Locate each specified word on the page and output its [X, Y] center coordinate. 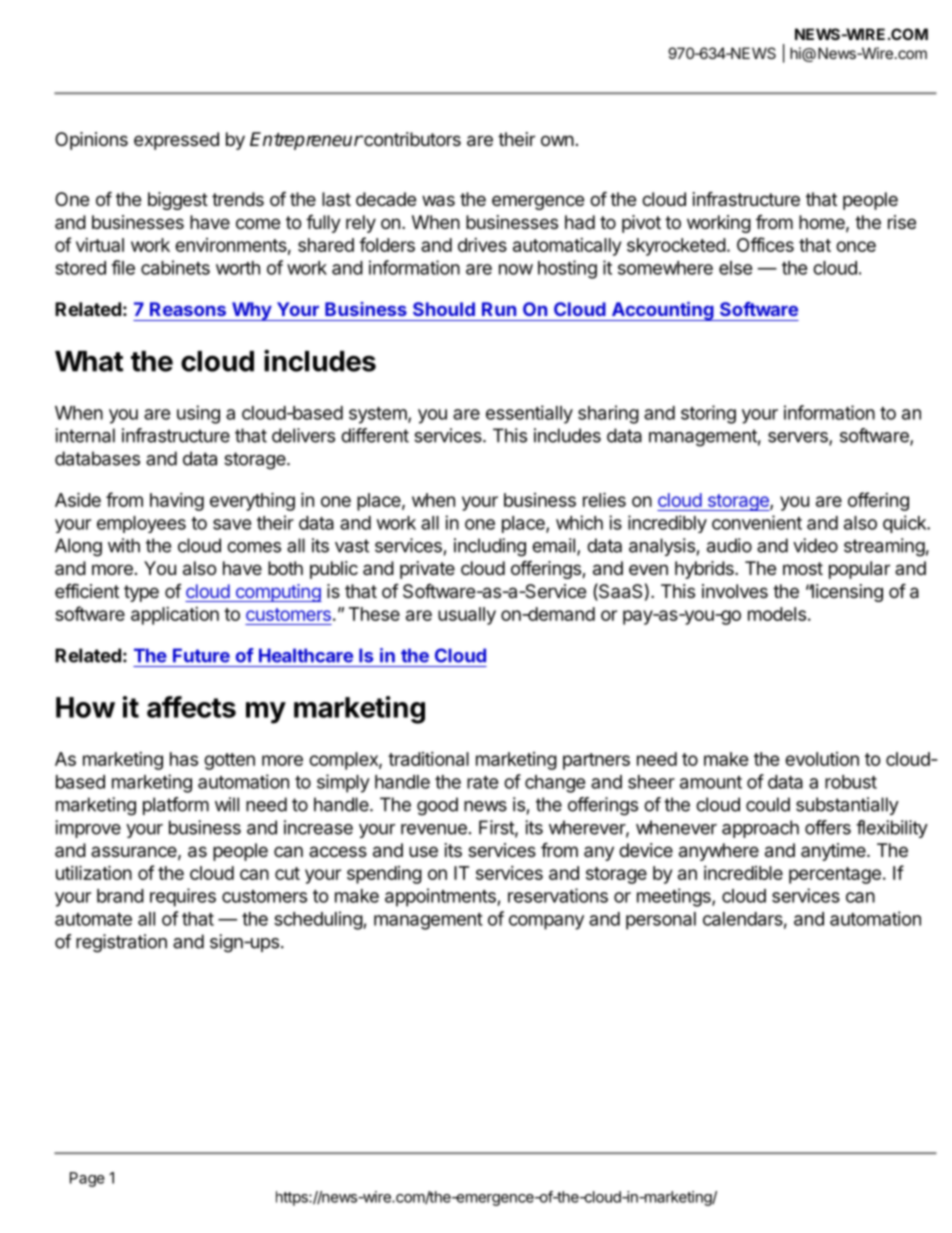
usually [467, 616]
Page [87, 1179]
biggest [178, 201]
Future [201, 655]
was [438, 201]
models [777, 614]
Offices [765, 244]
